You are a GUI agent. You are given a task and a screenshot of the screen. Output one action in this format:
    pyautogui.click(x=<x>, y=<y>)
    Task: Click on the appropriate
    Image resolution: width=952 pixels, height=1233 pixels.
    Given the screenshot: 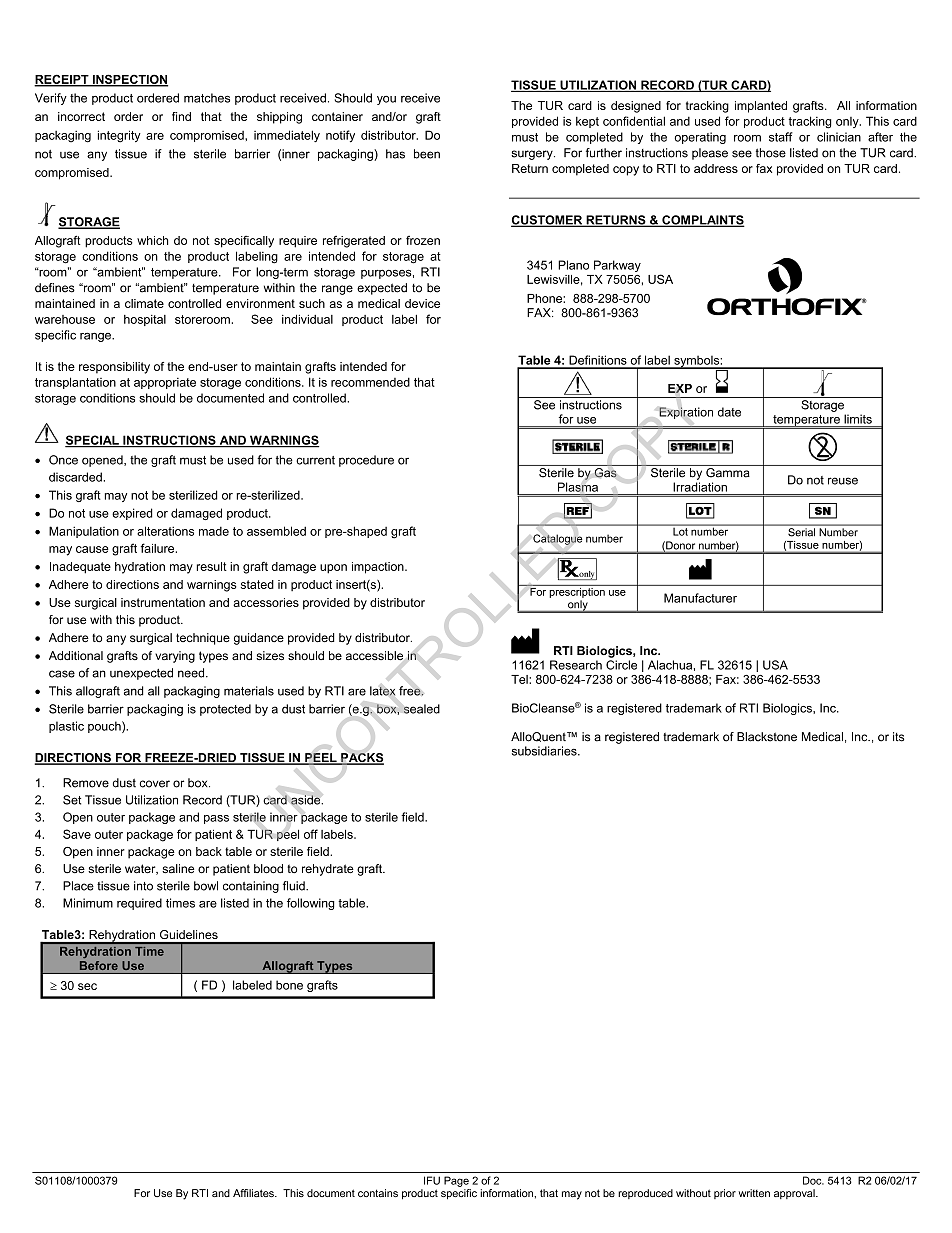 What is the action you would take?
    pyautogui.click(x=165, y=383)
